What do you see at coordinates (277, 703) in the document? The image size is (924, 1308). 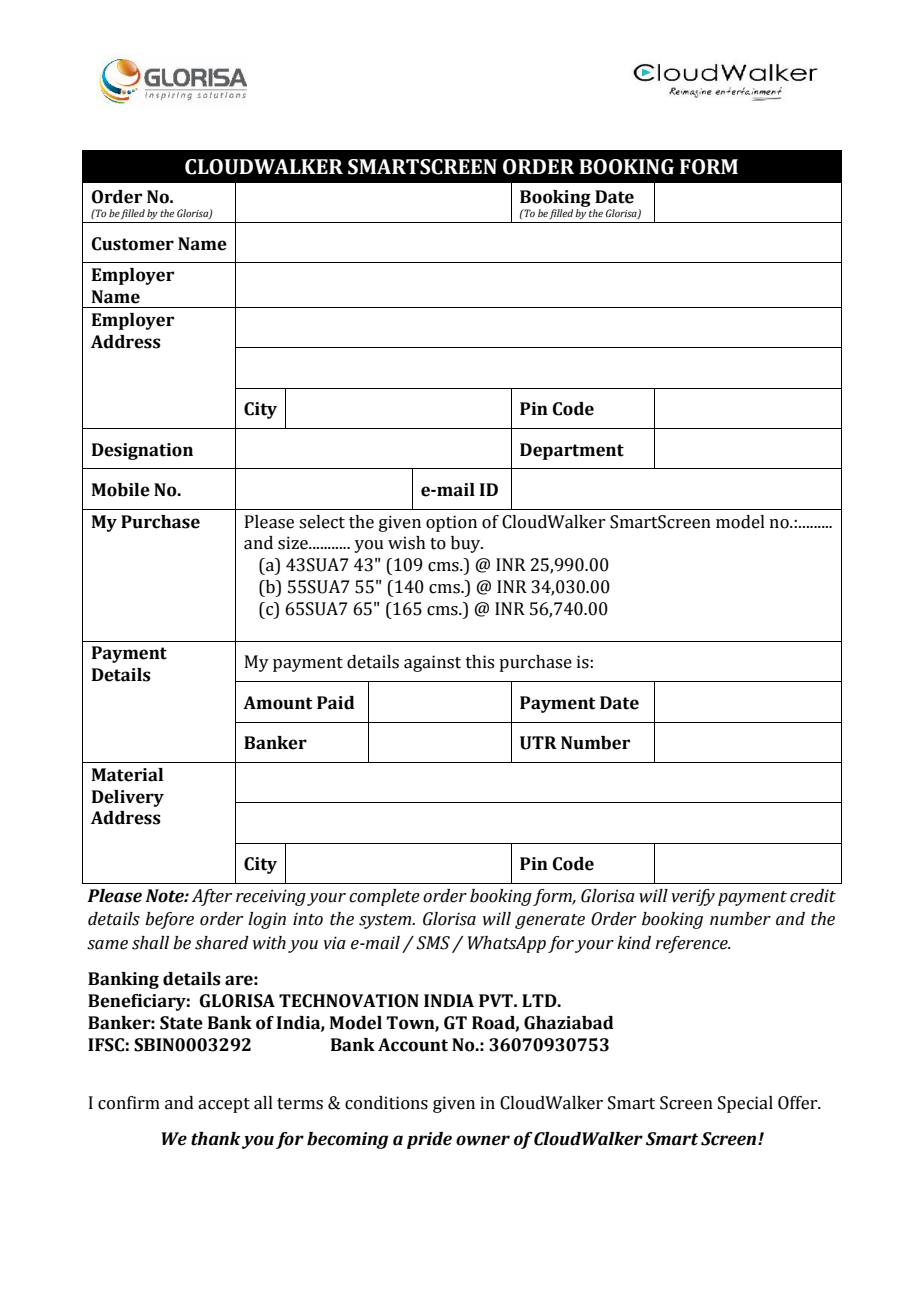 I see `Amount` at bounding box center [277, 703].
